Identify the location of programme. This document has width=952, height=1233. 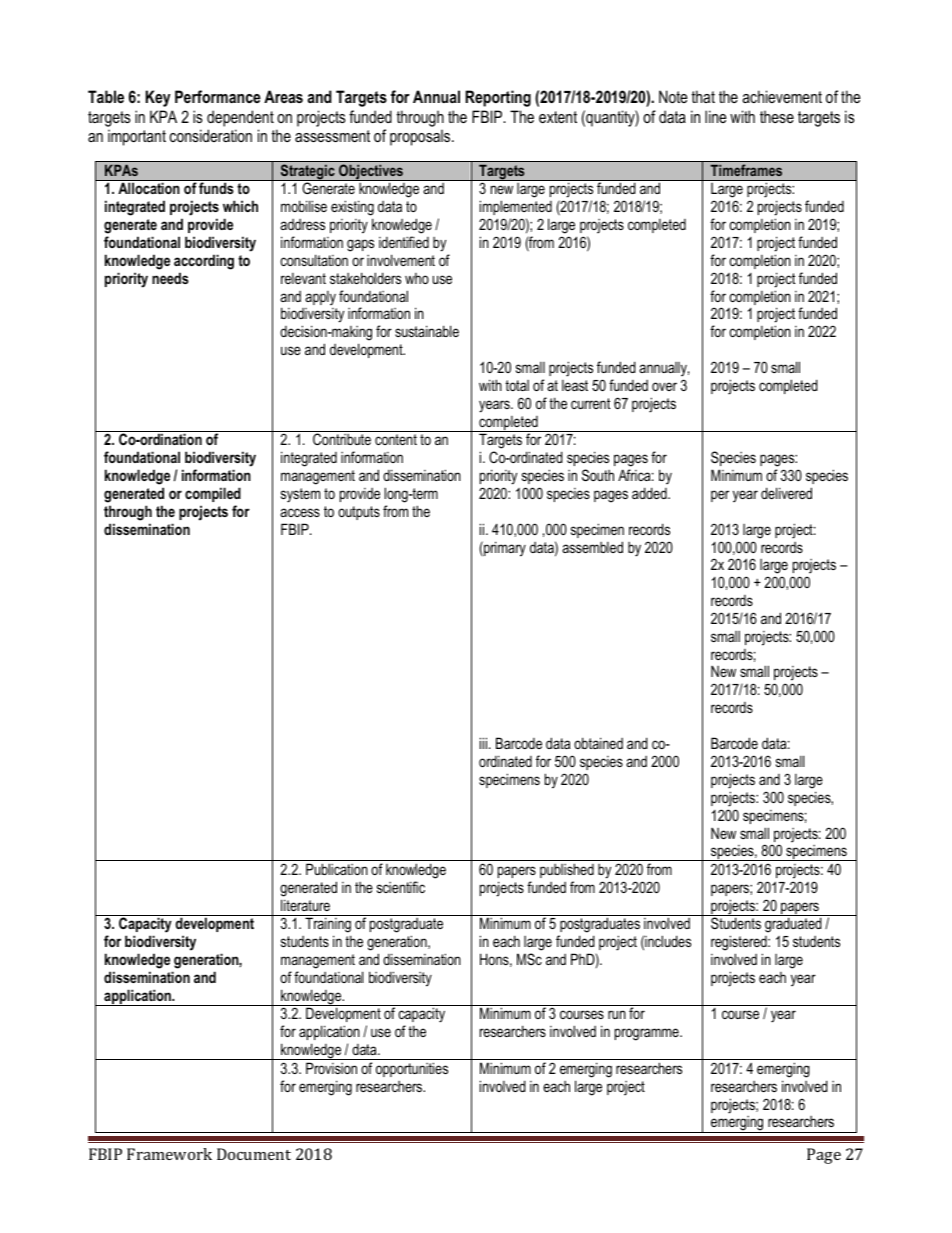
(648, 1034).
